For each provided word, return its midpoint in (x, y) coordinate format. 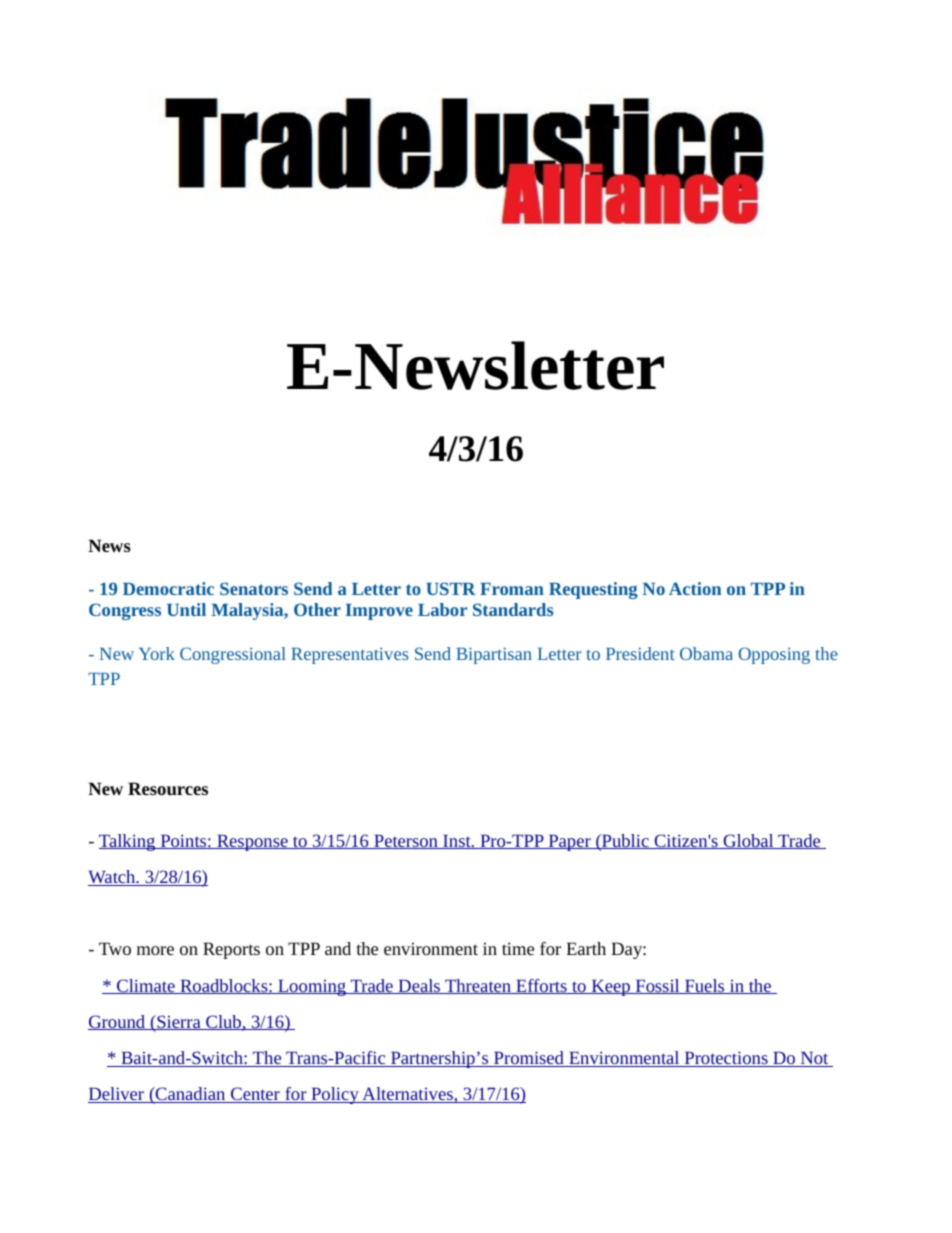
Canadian (191, 1095)
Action (695, 588)
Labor (442, 609)
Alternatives (407, 1095)
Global (748, 841)
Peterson (406, 841)
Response (252, 842)
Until (186, 609)
